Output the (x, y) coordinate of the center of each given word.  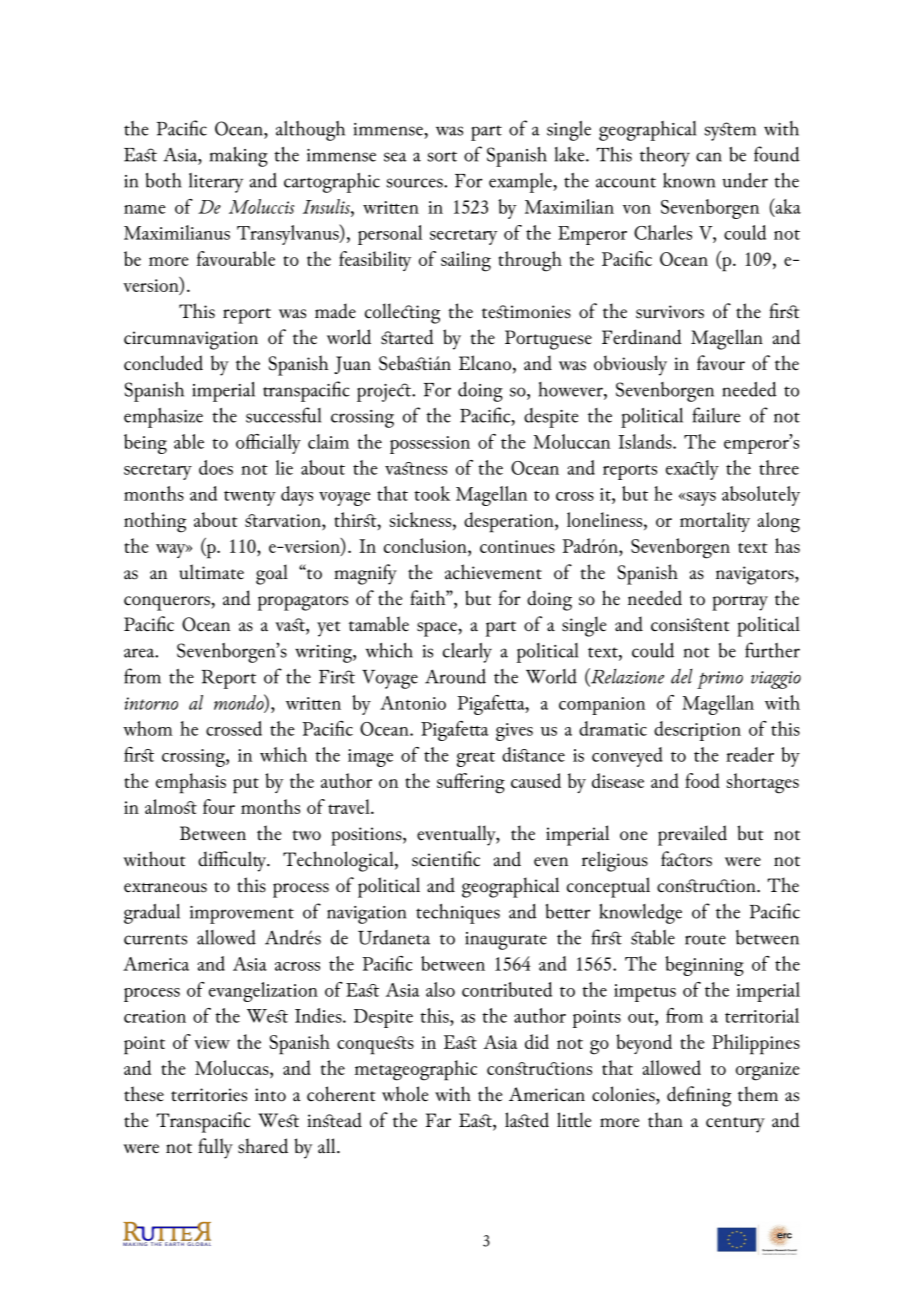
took (432, 493)
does (216, 467)
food (702, 780)
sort (442, 156)
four (219, 806)
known (689, 180)
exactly (692, 470)
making (239, 157)
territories (209, 1095)
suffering (471, 783)
